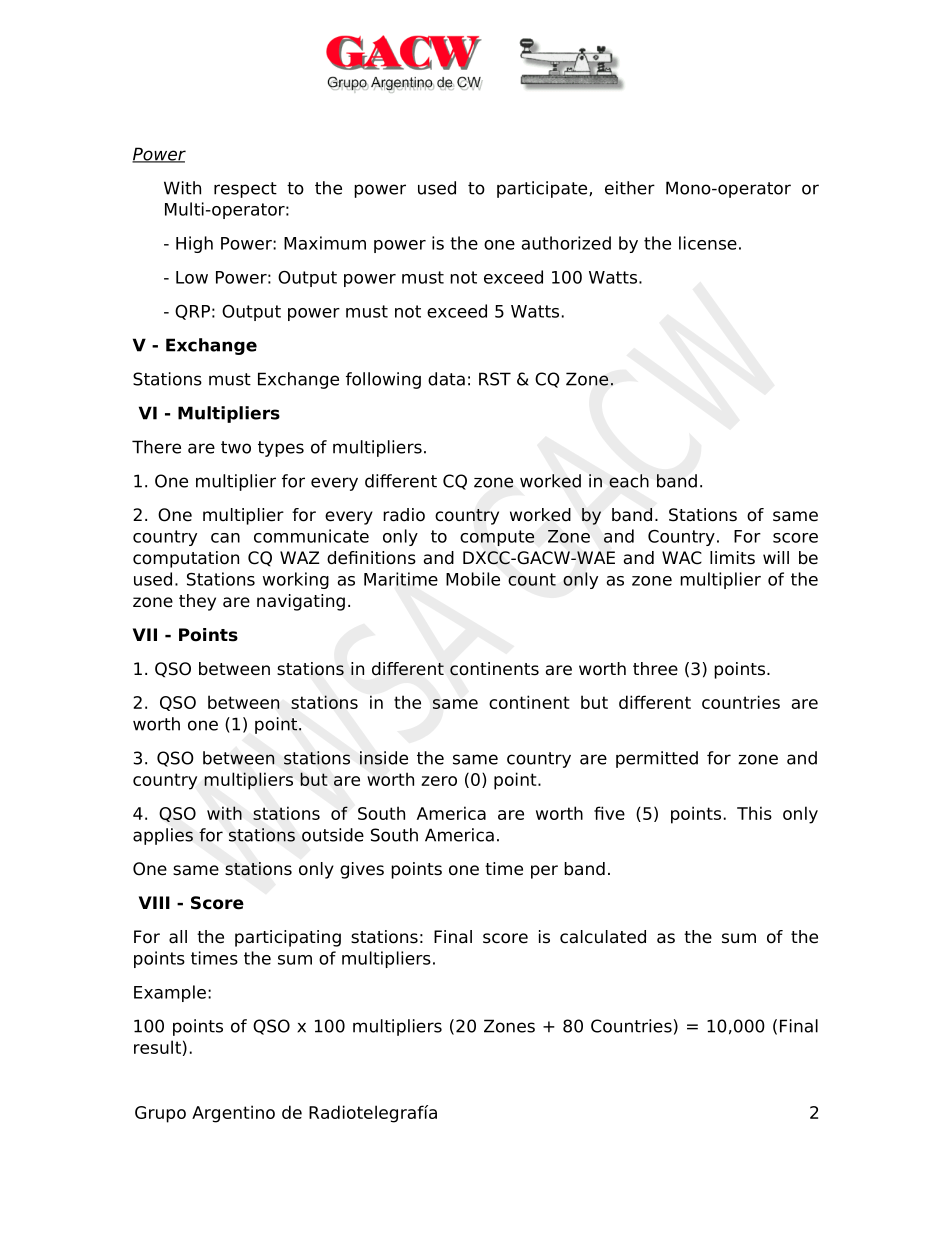 The height and width of the document is (1233, 952). What do you see at coordinates (160, 1114) in the document?
I see `Grupo` at bounding box center [160, 1114].
